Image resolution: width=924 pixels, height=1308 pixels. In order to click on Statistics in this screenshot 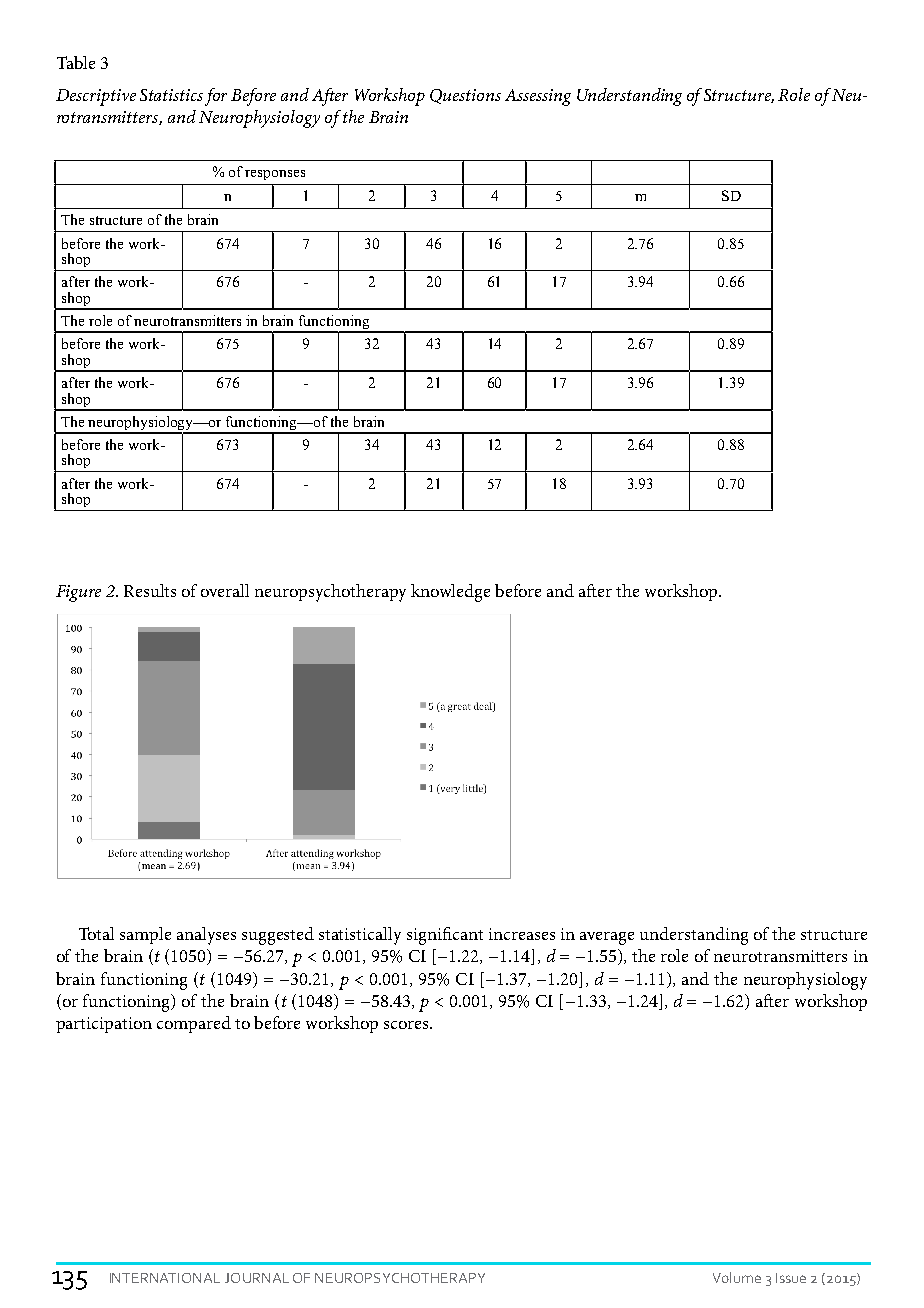, I will do `click(171, 95)`.
